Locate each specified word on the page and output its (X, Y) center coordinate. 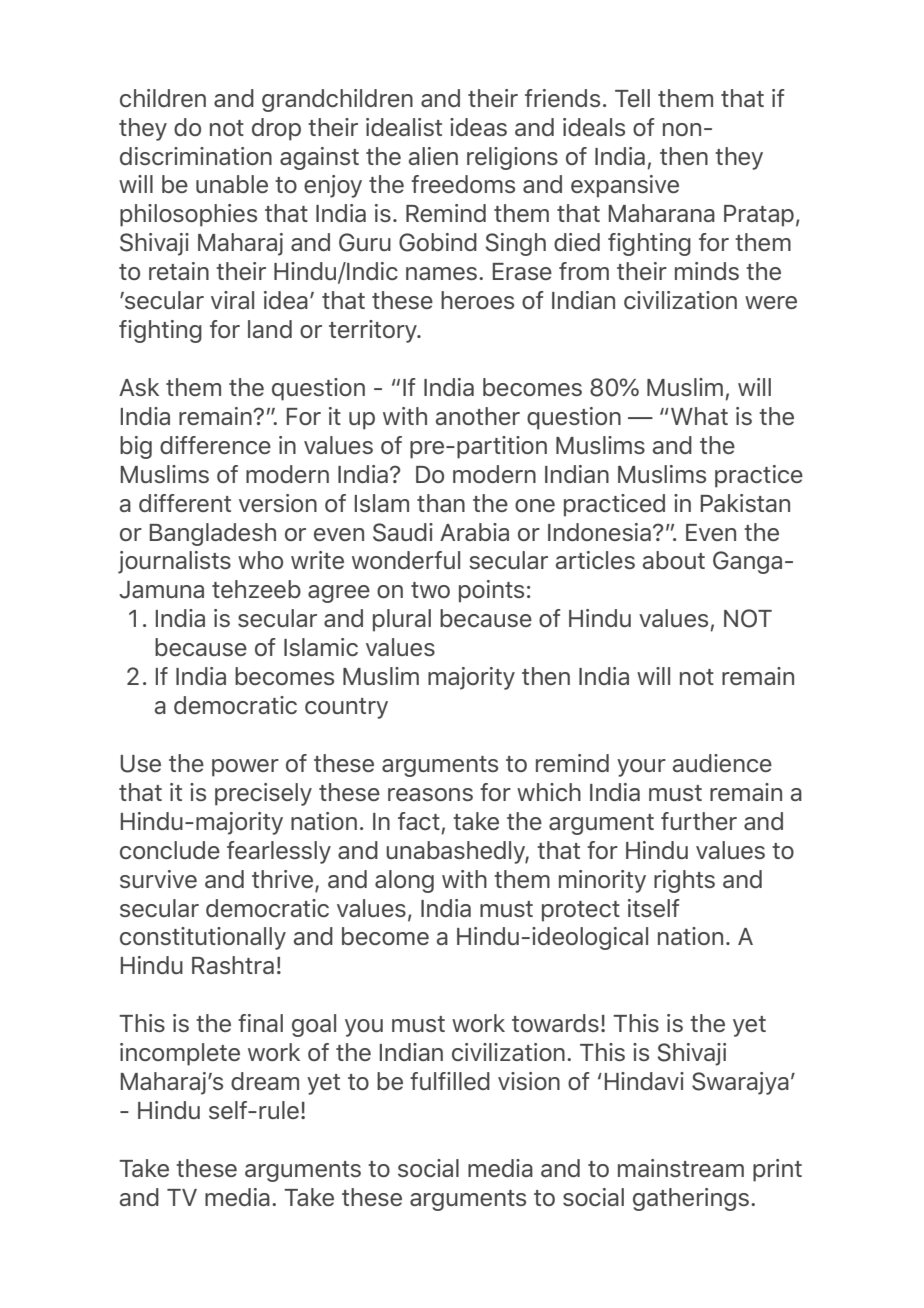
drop (276, 129)
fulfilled (450, 1081)
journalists (174, 562)
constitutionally (203, 938)
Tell (632, 98)
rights (684, 881)
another (478, 416)
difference (215, 445)
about (674, 560)
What (699, 416)
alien (433, 156)
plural (402, 620)
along (404, 881)
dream (265, 1081)
